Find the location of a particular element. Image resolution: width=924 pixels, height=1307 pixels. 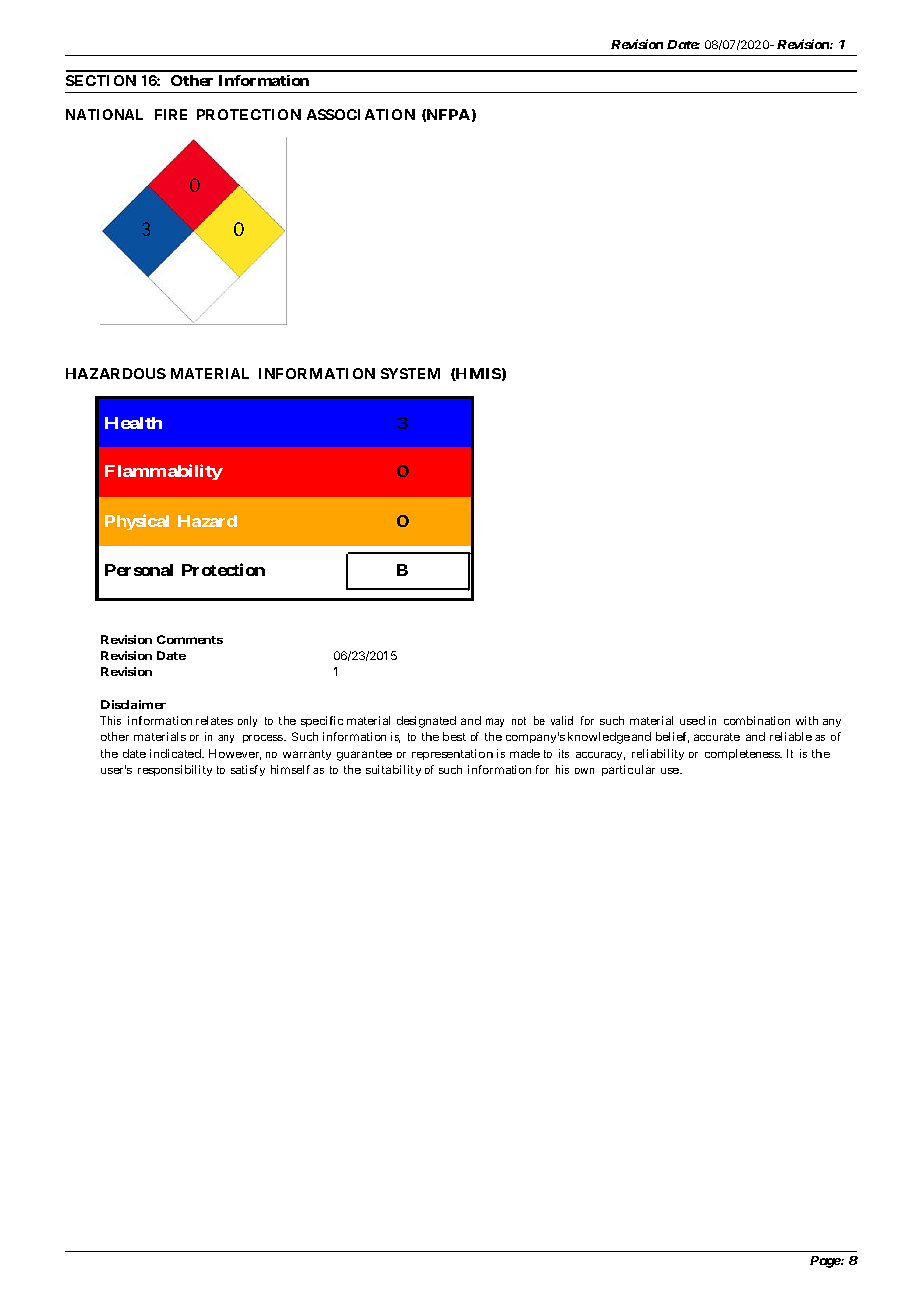

particular is located at coordinates (628, 770).
